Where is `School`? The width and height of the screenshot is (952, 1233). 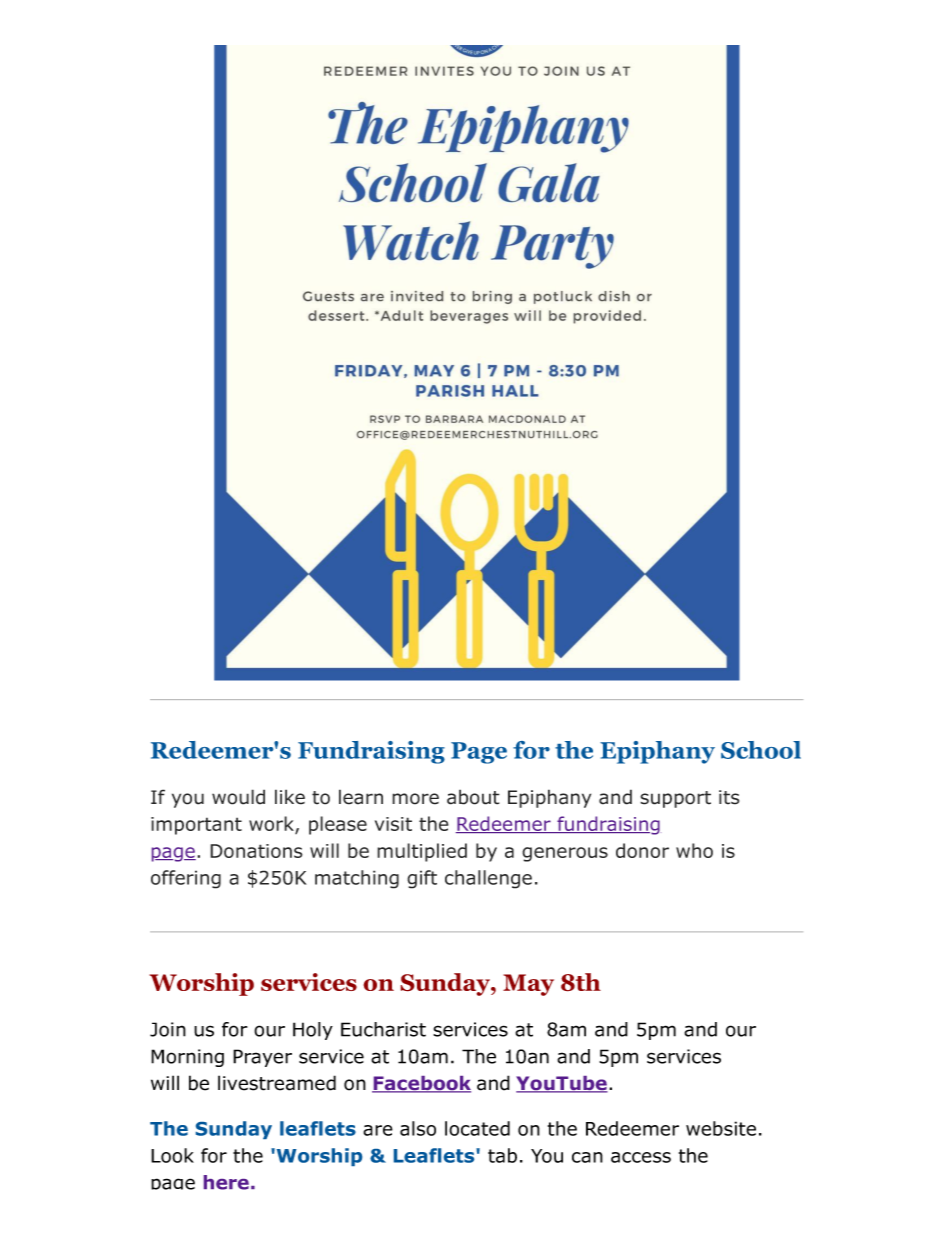
School is located at coordinates (761, 750).
